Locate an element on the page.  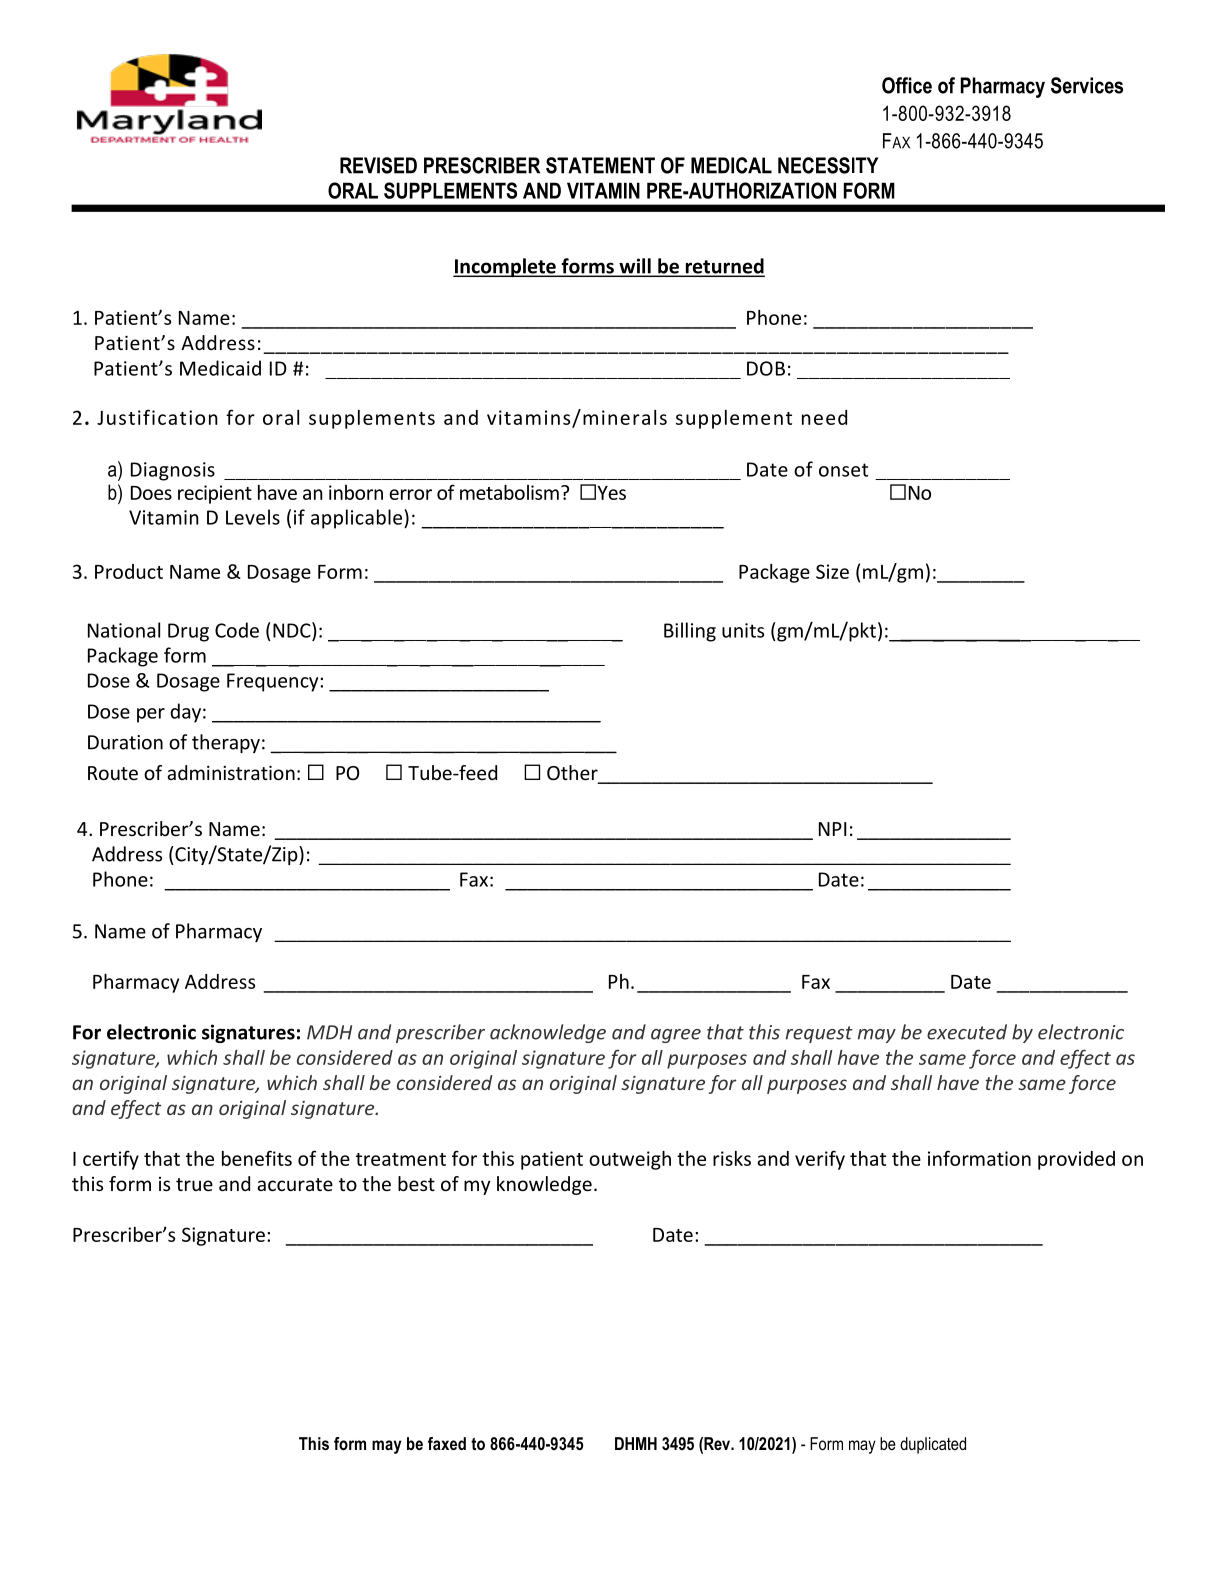
faxed is located at coordinates (447, 1443).
